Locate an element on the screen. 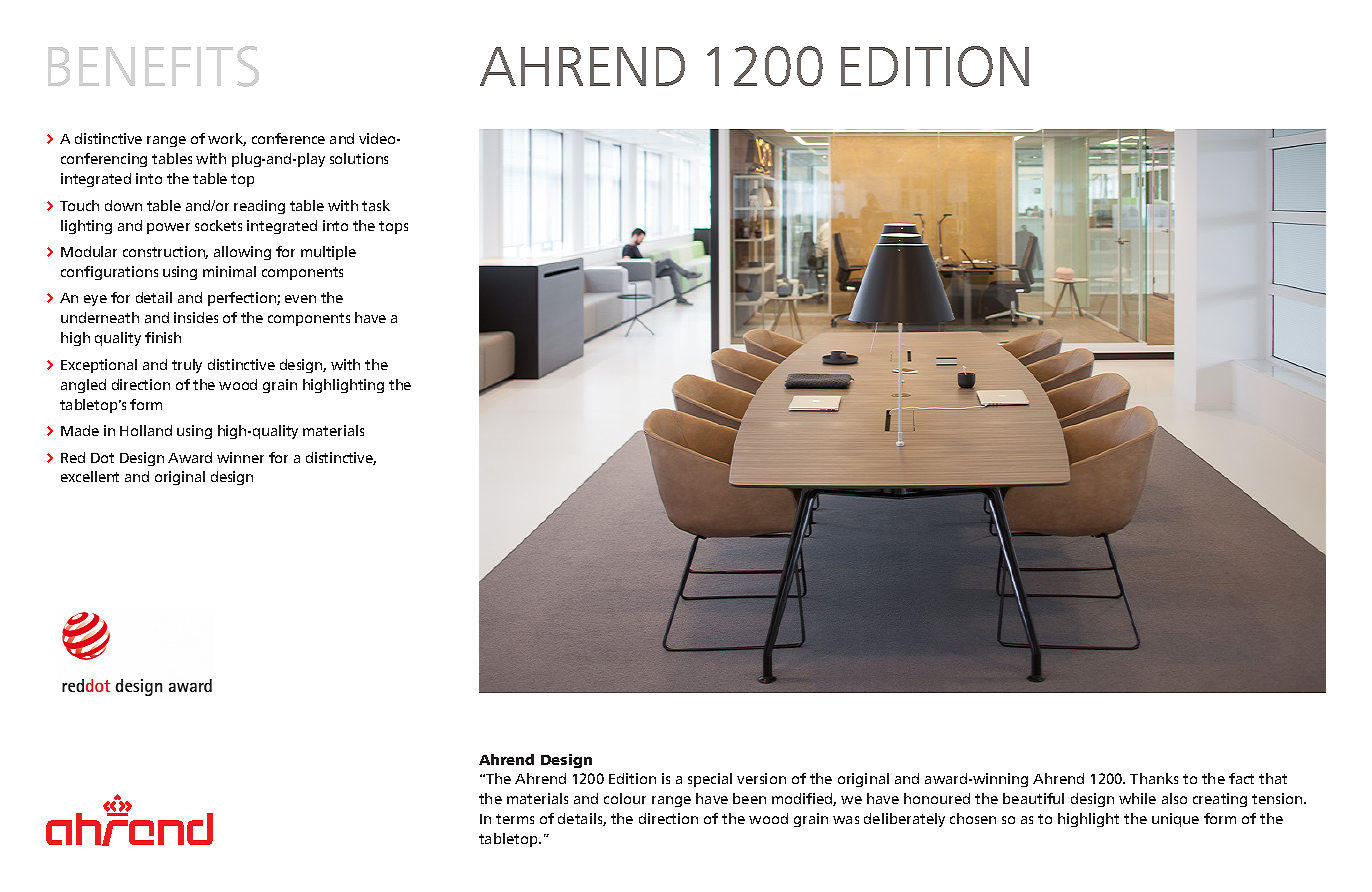 Image resolution: width=1372 pixels, height=892 pixels. solutions is located at coordinates (359, 158).
